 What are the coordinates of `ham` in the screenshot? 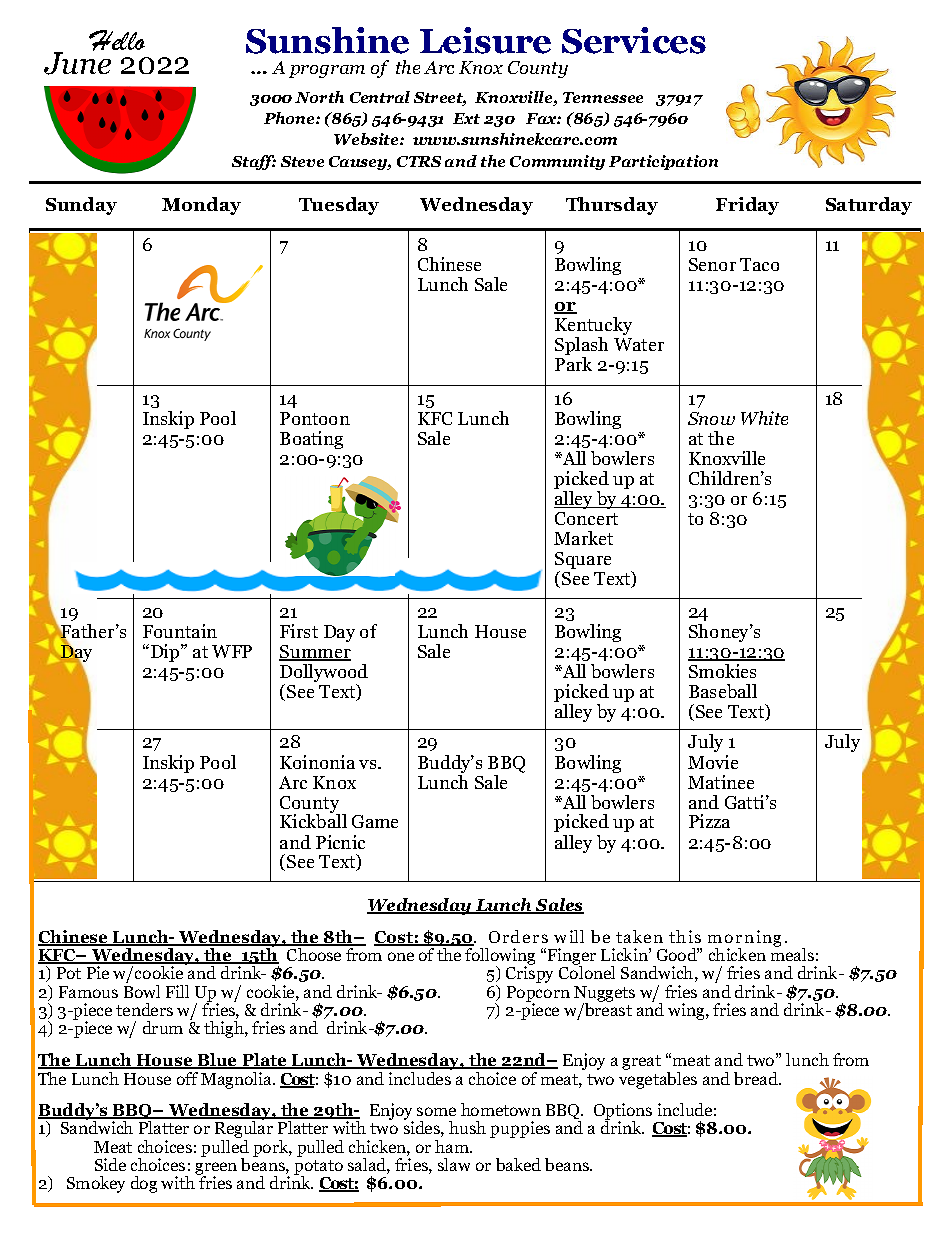 It's located at (453, 1146).
